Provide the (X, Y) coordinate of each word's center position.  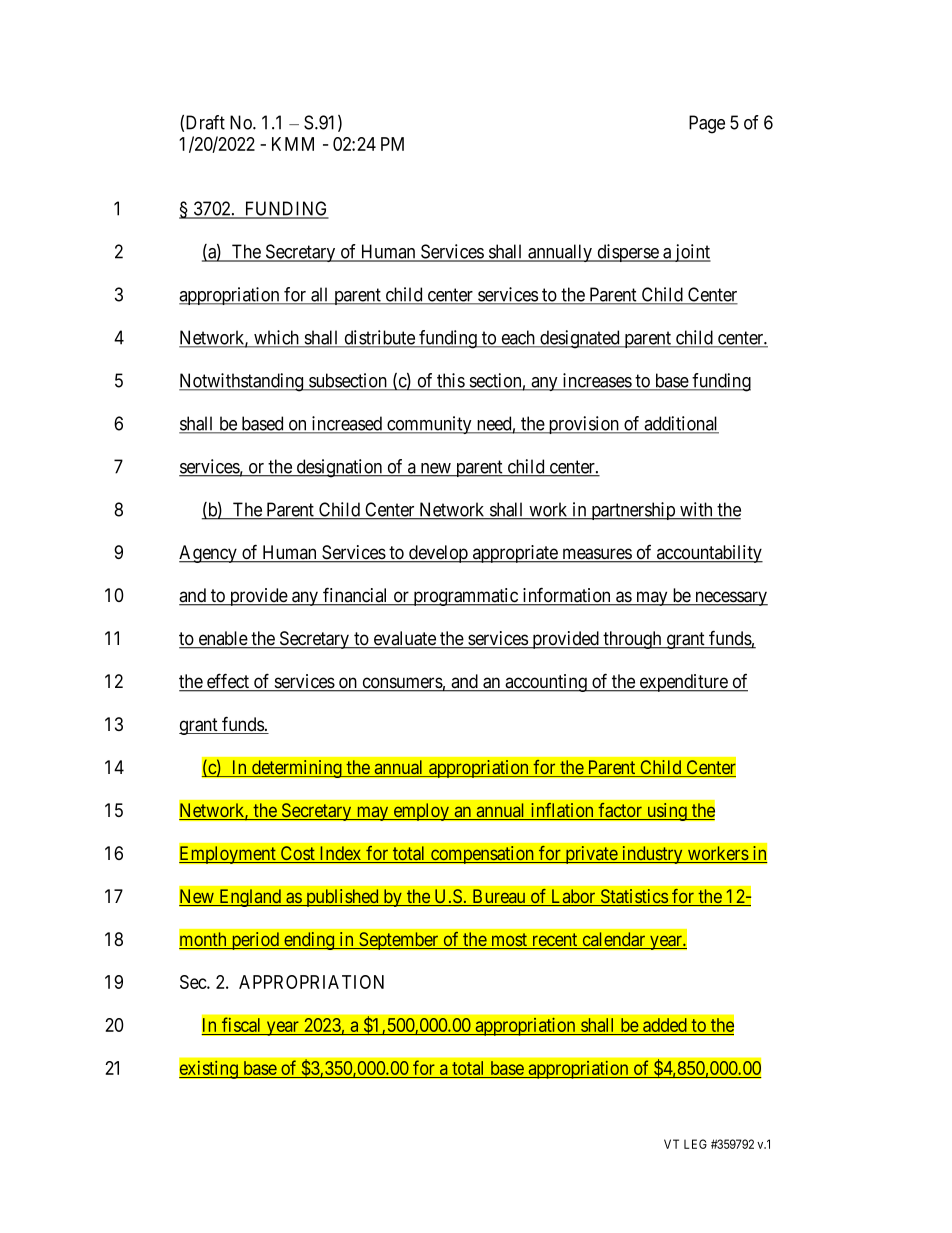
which (277, 338)
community (429, 425)
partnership (633, 511)
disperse (627, 253)
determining (297, 769)
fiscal (242, 1026)
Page (707, 124)
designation (339, 468)
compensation (482, 855)
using (666, 812)
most (509, 941)
